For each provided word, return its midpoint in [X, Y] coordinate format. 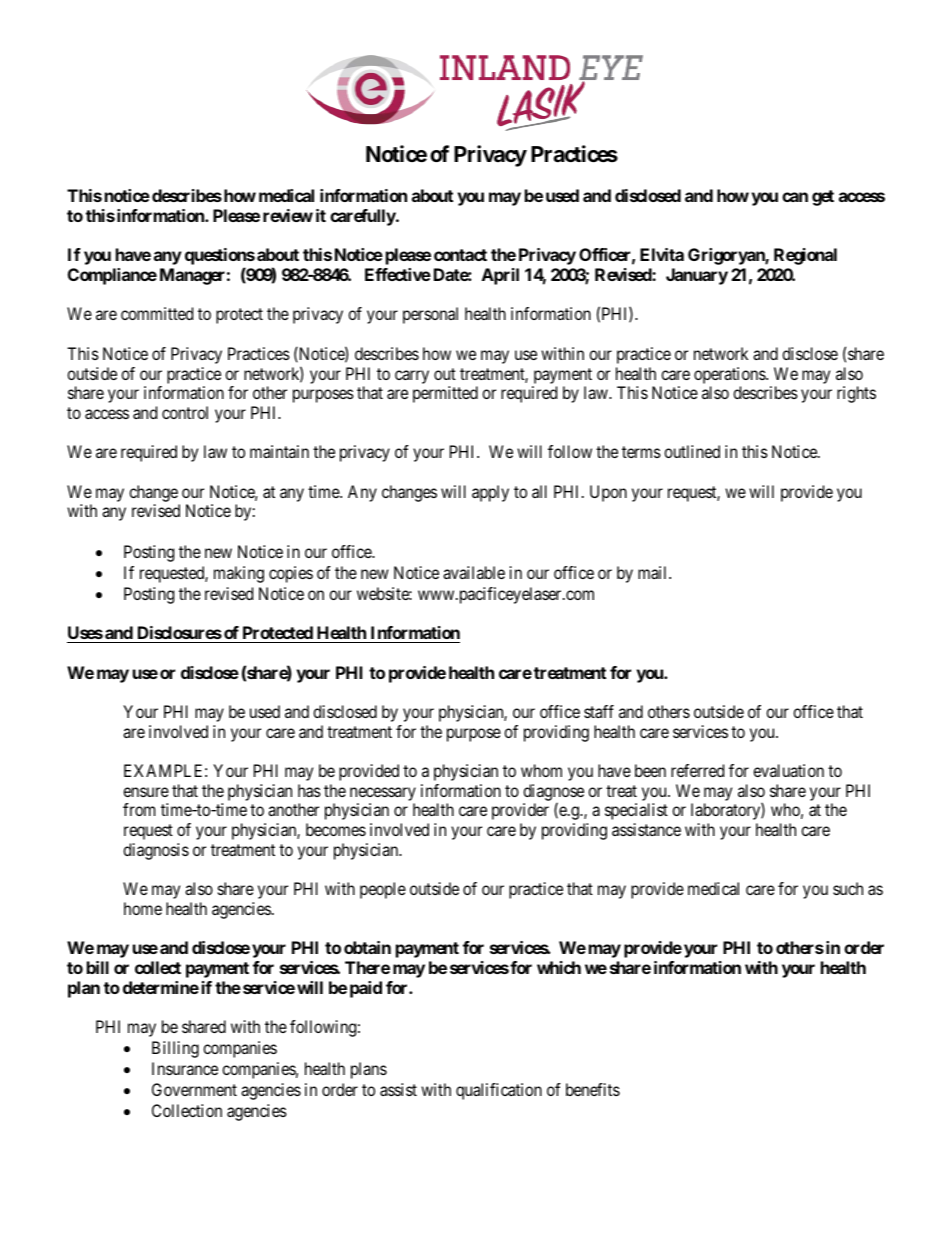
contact [460, 255]
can [795, 197]
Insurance [185, 1068]
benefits [593, 1089]
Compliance [112, 276]
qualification [499, 1091]
